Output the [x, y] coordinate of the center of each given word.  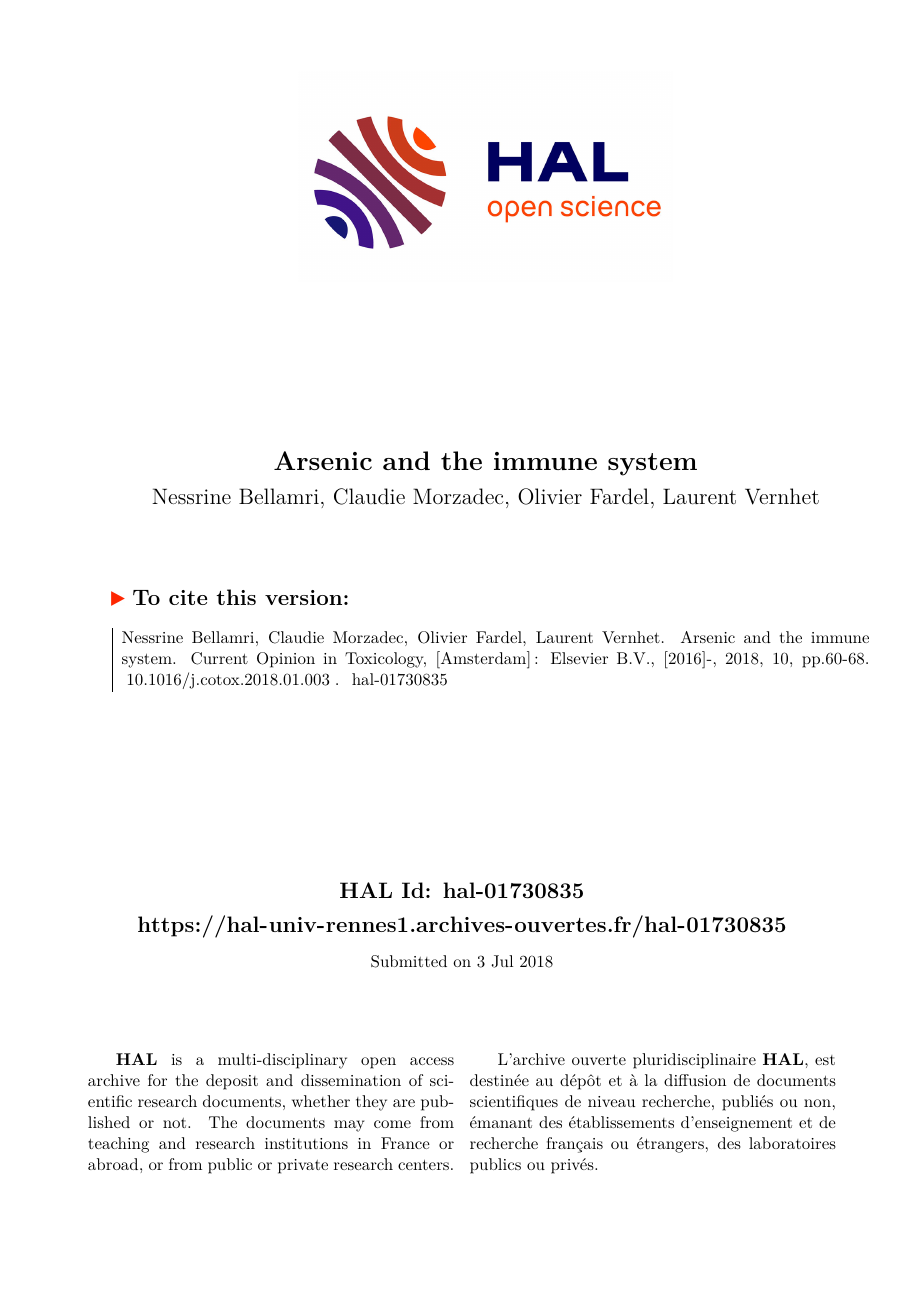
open [378, 1063]
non [817, 1103]
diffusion [695, 1080]
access [432, 1061]
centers [423, 1165]
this [236, 597]
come [392, 1124]
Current [219, 658]
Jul [502, 961]
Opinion [286, 660]
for [157, 1080]
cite [188, 597]
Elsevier [579, 658]
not [176, 1123]
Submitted [409, 961]
